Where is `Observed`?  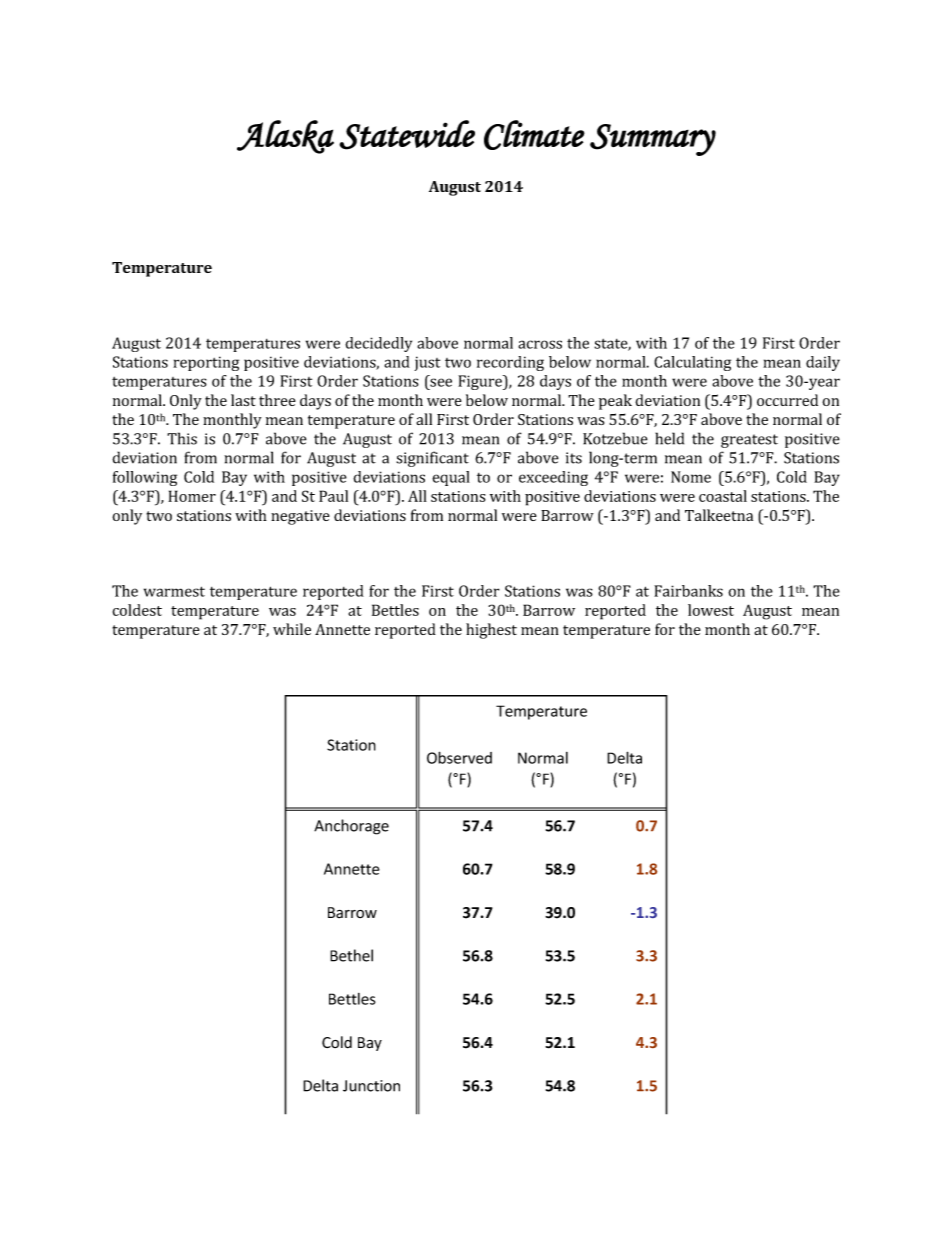 Observed is located at coordinates (459, 757).
